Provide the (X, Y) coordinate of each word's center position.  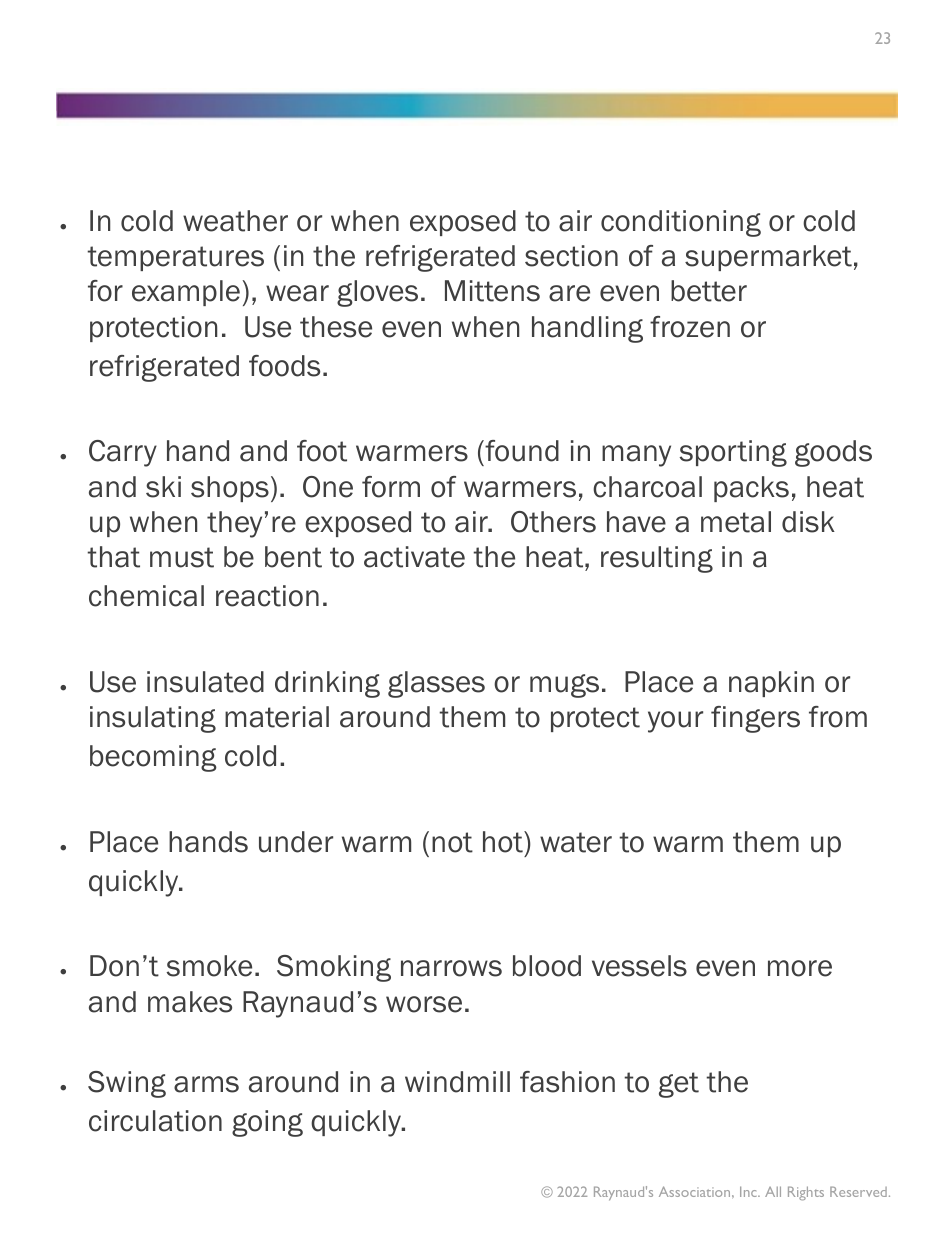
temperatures (175, 258)
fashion (567, 1082)
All (773, 1191)
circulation (155, 1121)
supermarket (768, 258)
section (571, 256)
